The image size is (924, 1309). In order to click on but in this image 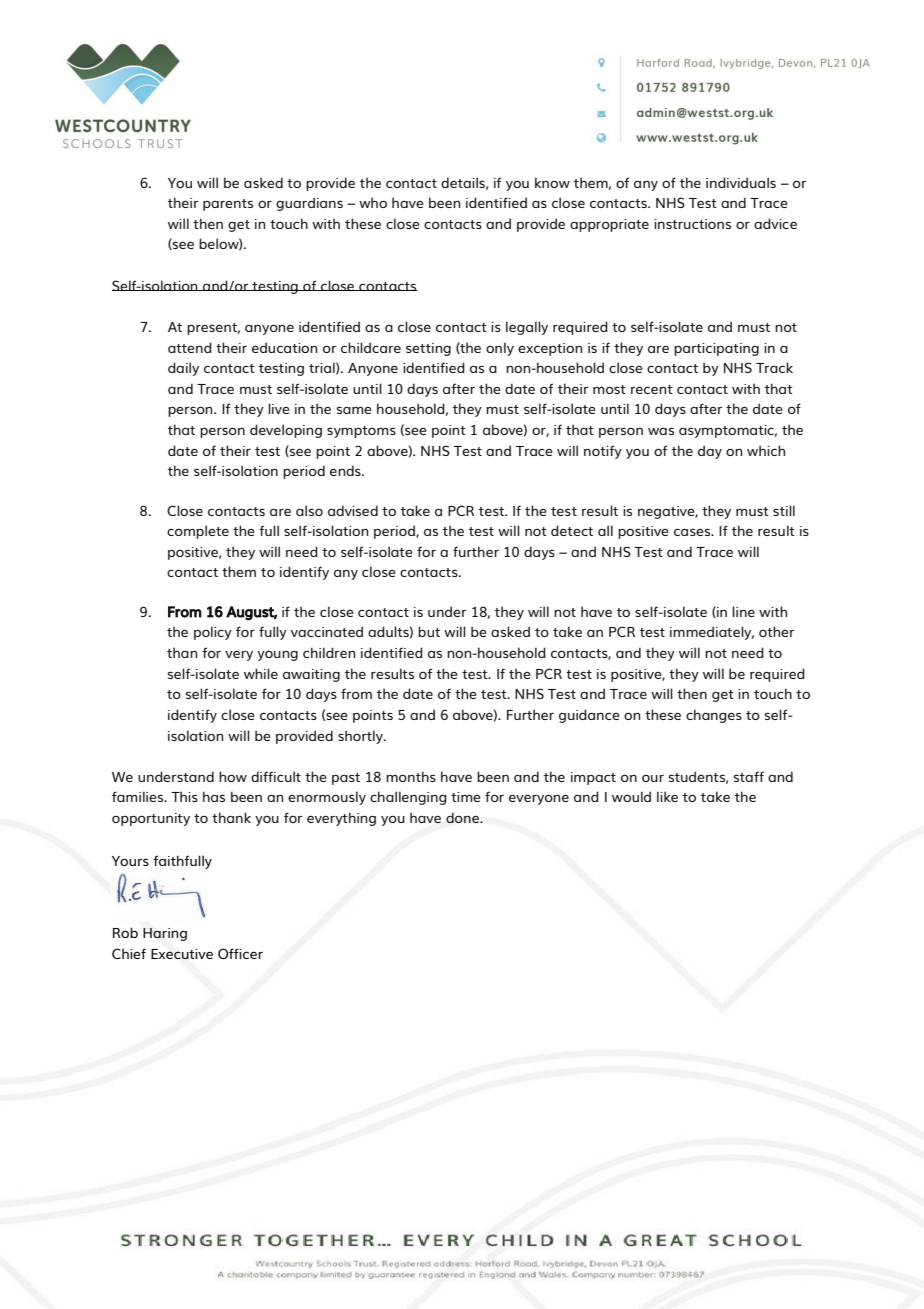, I will do `click(429, 631)`.
